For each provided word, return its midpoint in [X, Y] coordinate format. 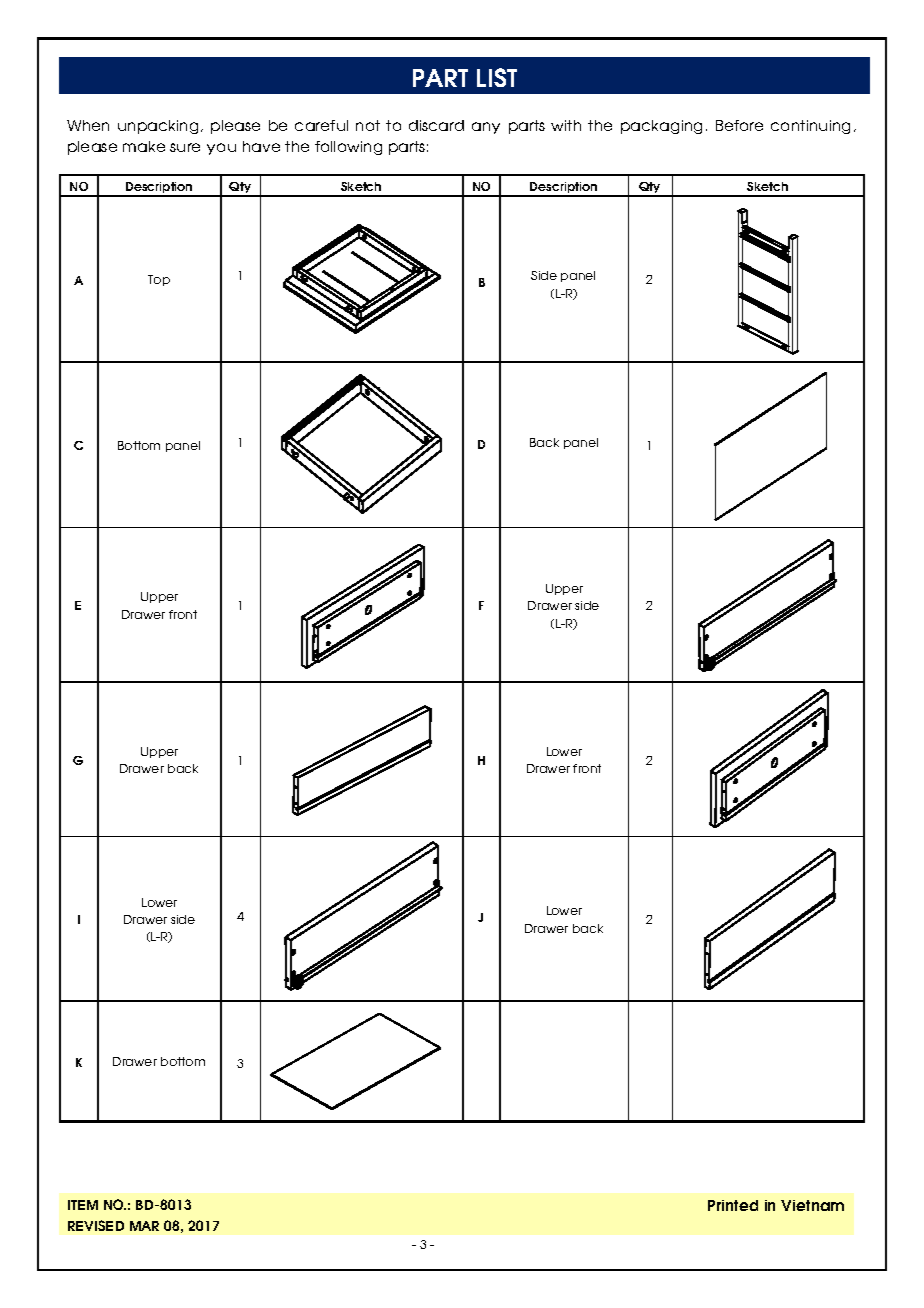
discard [436, 125]
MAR [144, 1226]
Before [739, 125]
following [348, 148]
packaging [661, 127]
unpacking [158, 127]
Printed [733, 1205]
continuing [810, 127]
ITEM [83, 1205]
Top [159, 280]
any [486, 128]
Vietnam [812, 1205]
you [221, 149]
